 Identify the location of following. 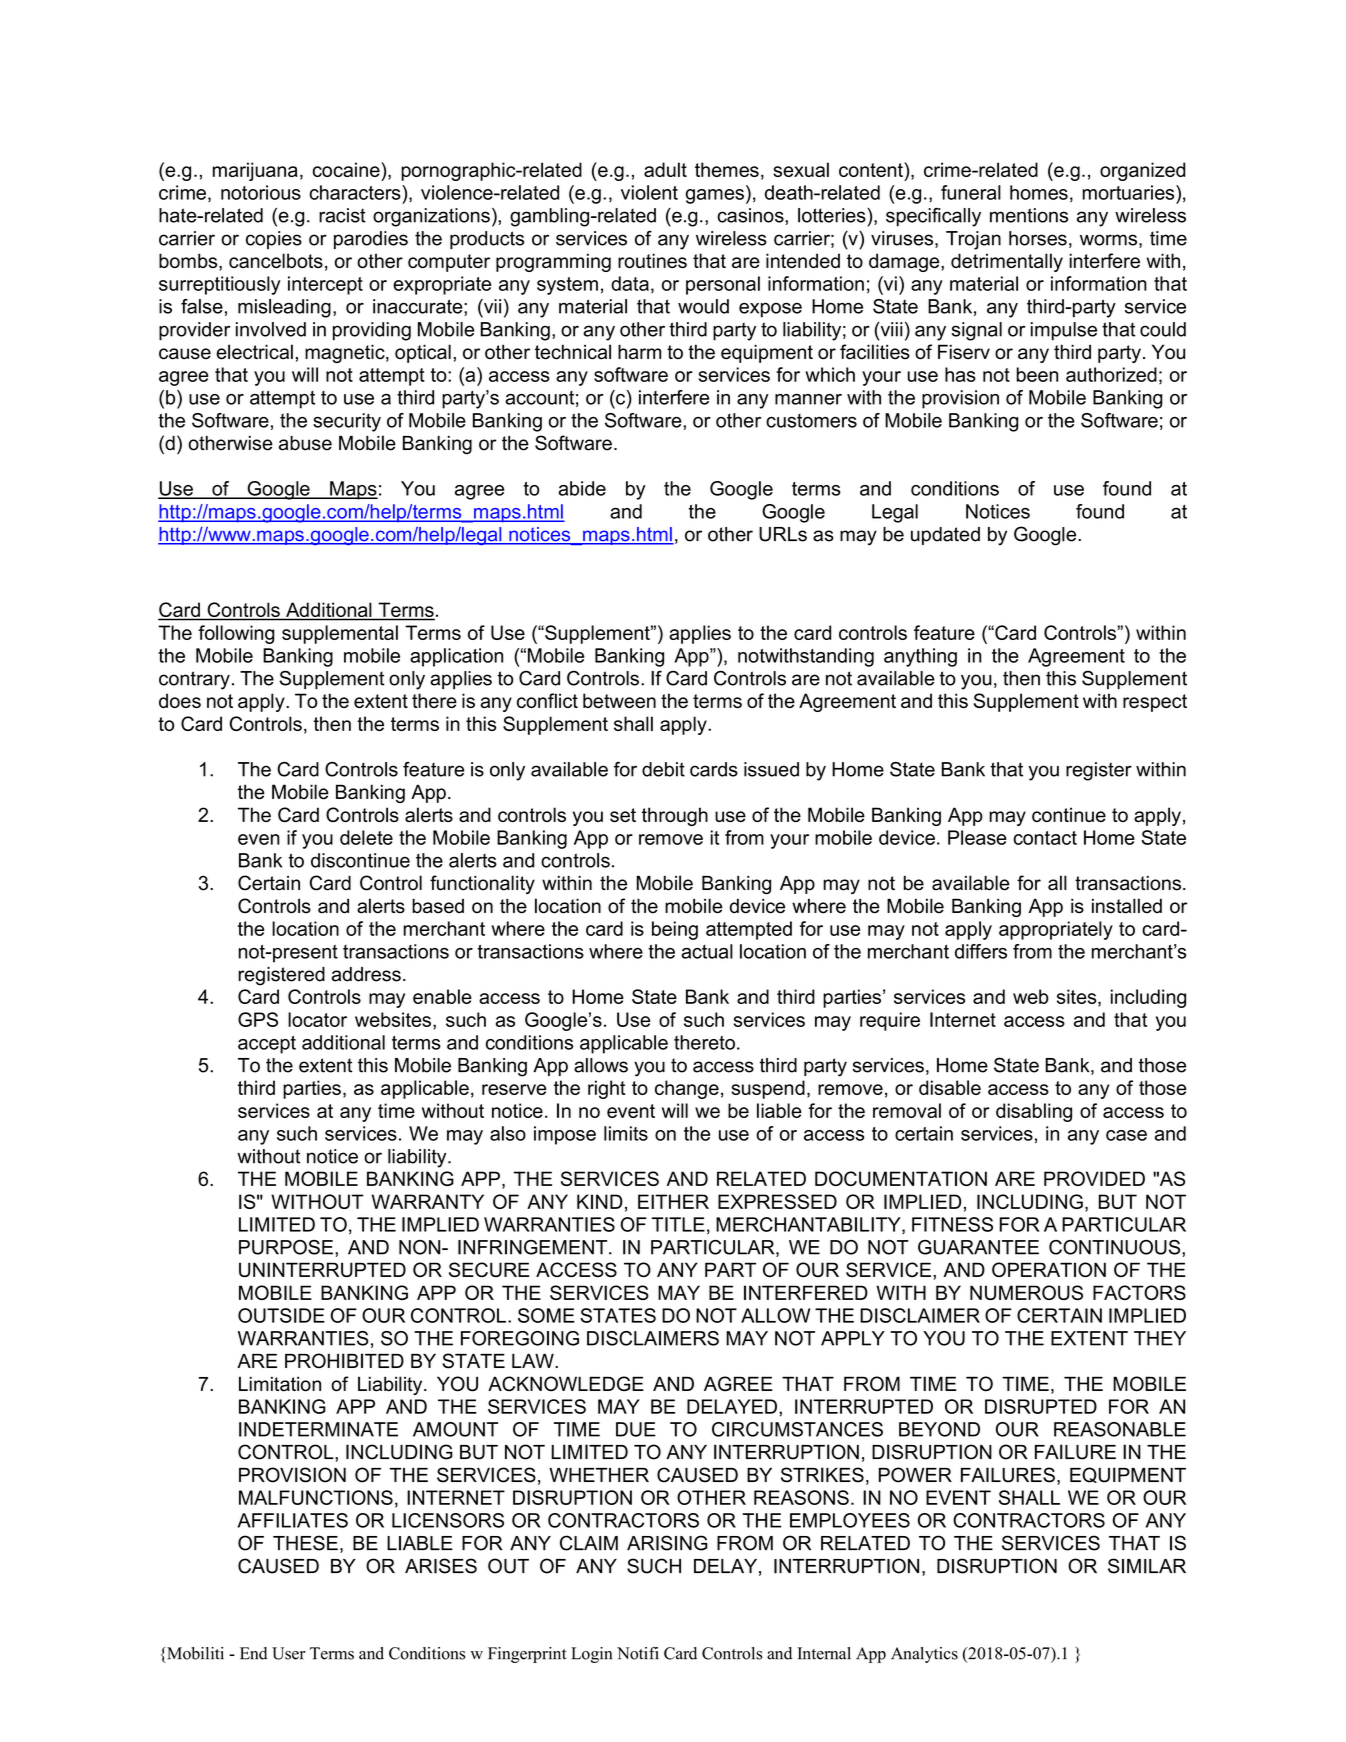
(236, 634).
